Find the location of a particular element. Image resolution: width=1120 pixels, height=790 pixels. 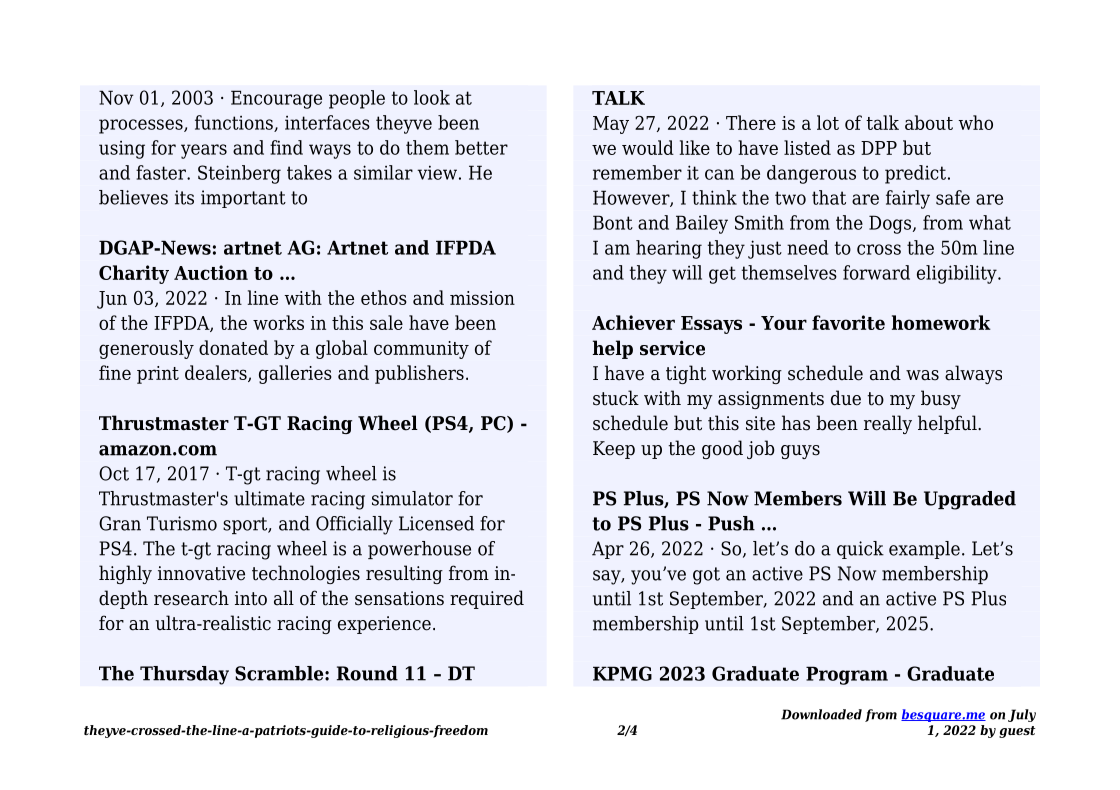

Apr is located at coordinates (608, 550).
